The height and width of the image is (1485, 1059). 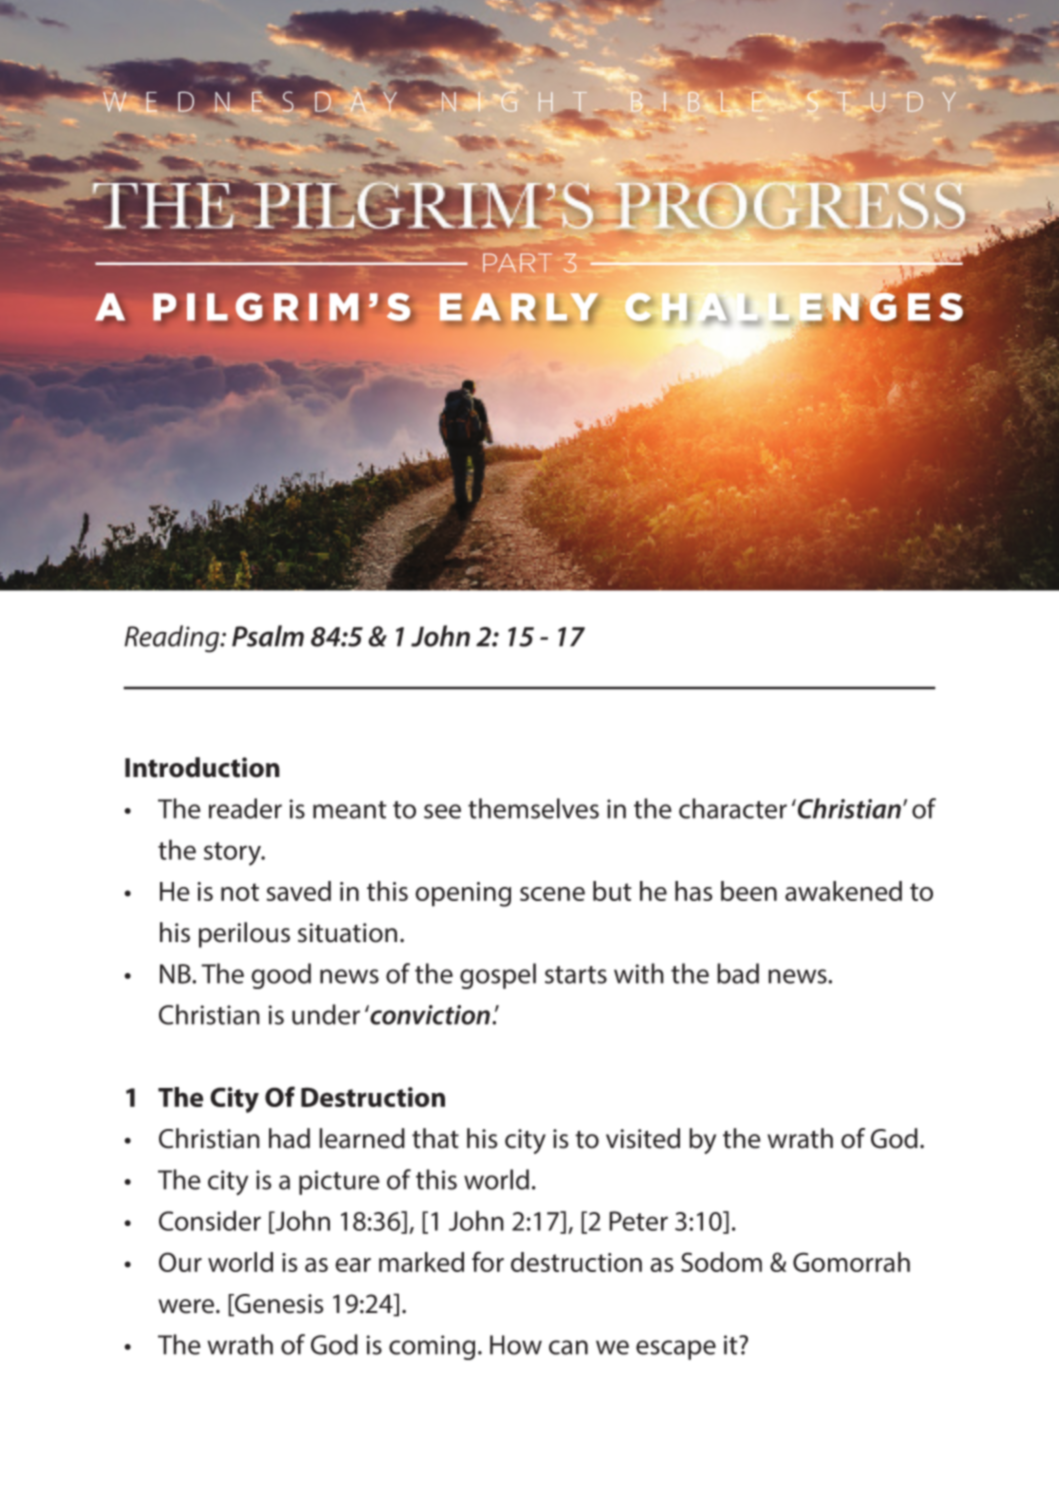 What do you see at coordinates (180, 1262) in the image?
I see `Our` at bounding box center [180, 1262].
